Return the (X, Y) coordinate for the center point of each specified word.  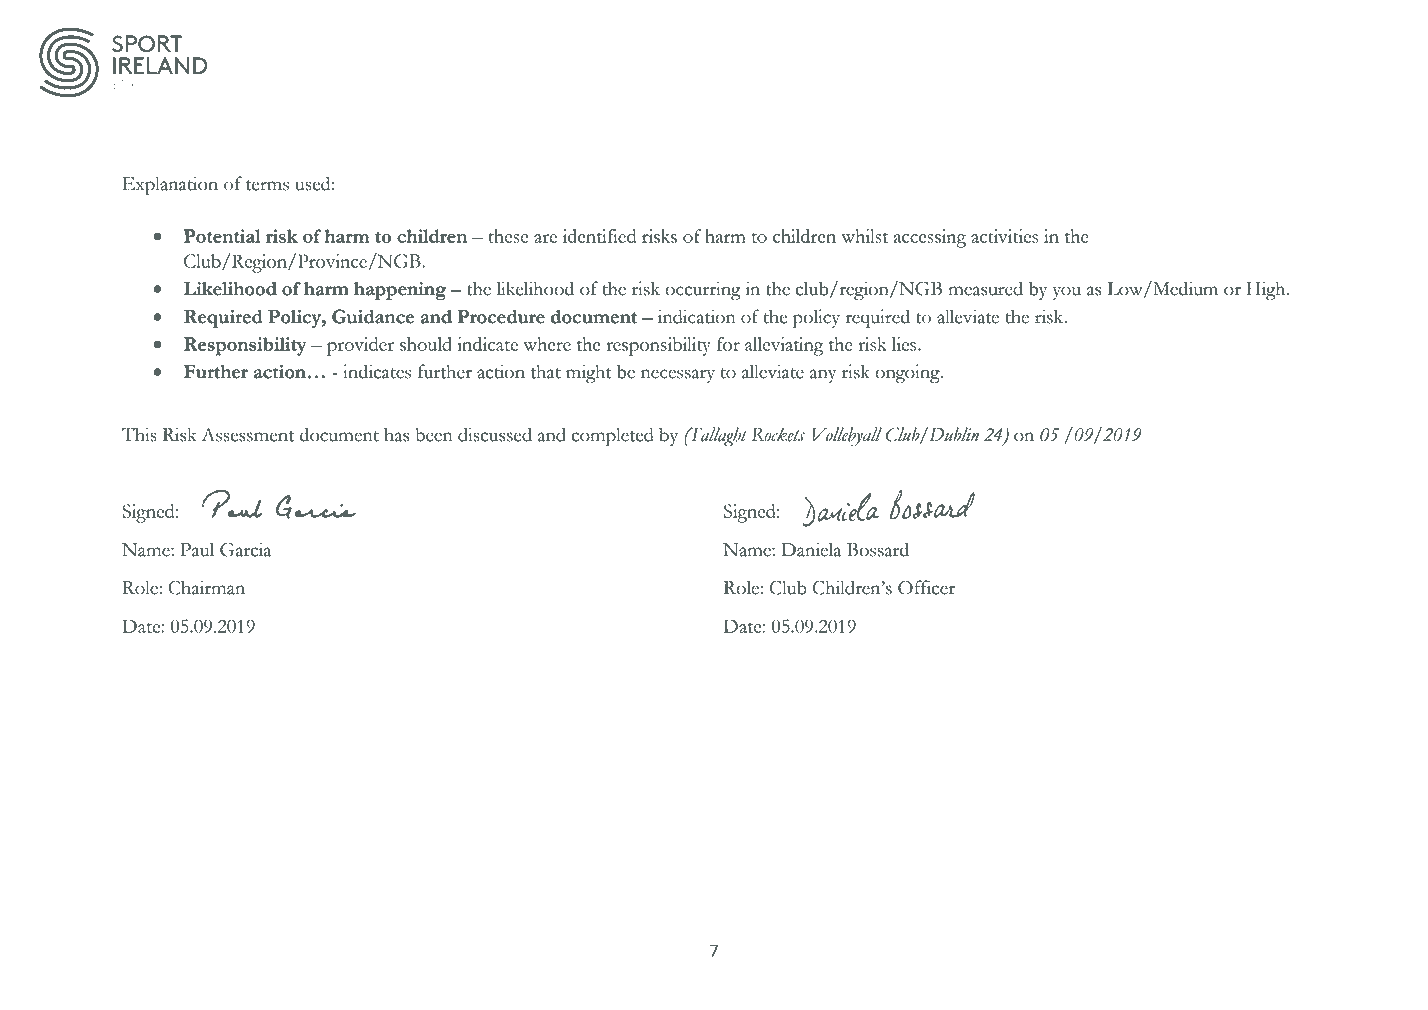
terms (267, 185)
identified (599, 236)
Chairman (206, 587)
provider (360, 346)
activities (1004, 236)
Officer (926, 587)
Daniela (811, 549)
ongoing (908, 373)
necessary (678, 376)
